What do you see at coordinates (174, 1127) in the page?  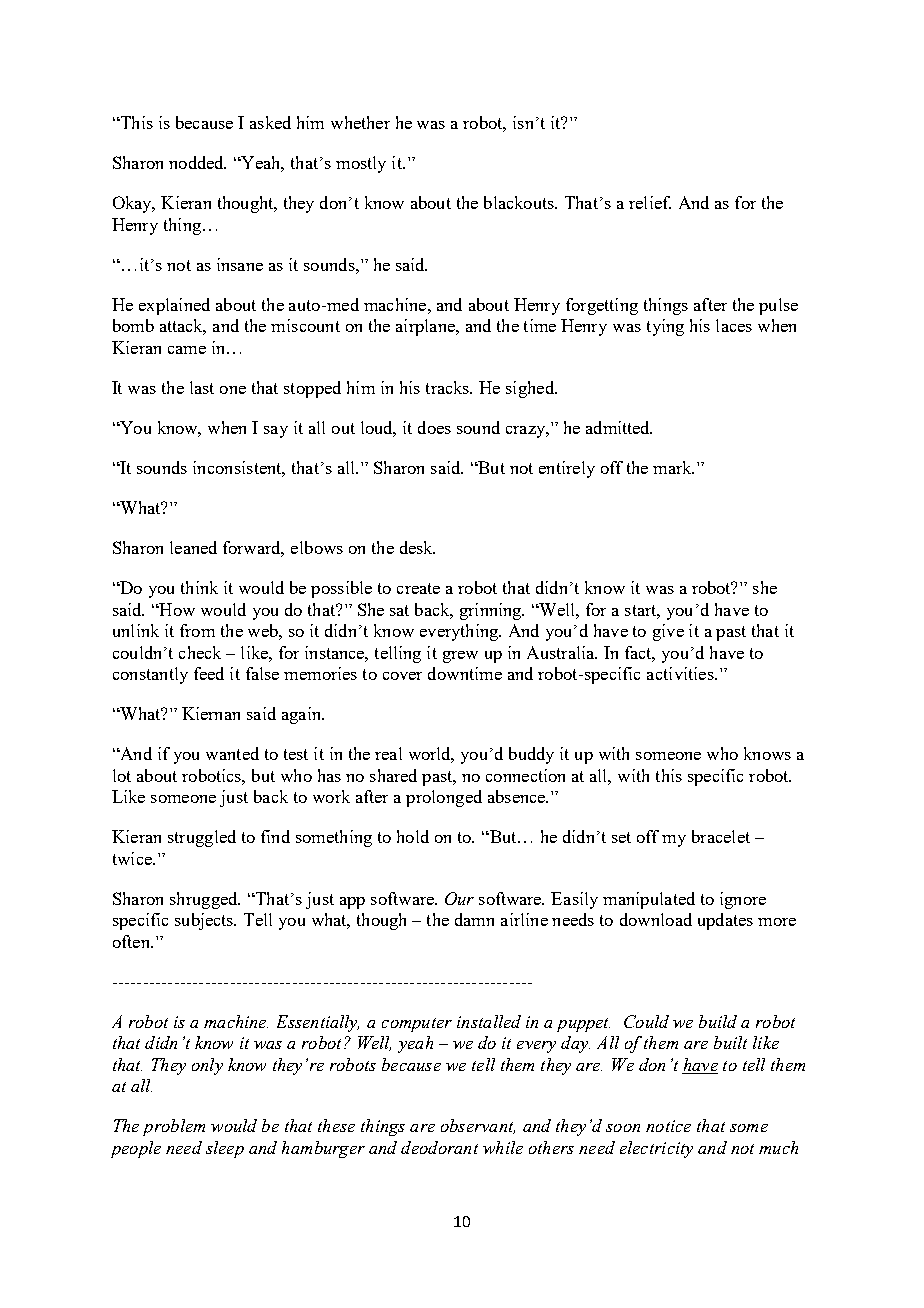 I see `problem` at bounding box center [174, 1127].
